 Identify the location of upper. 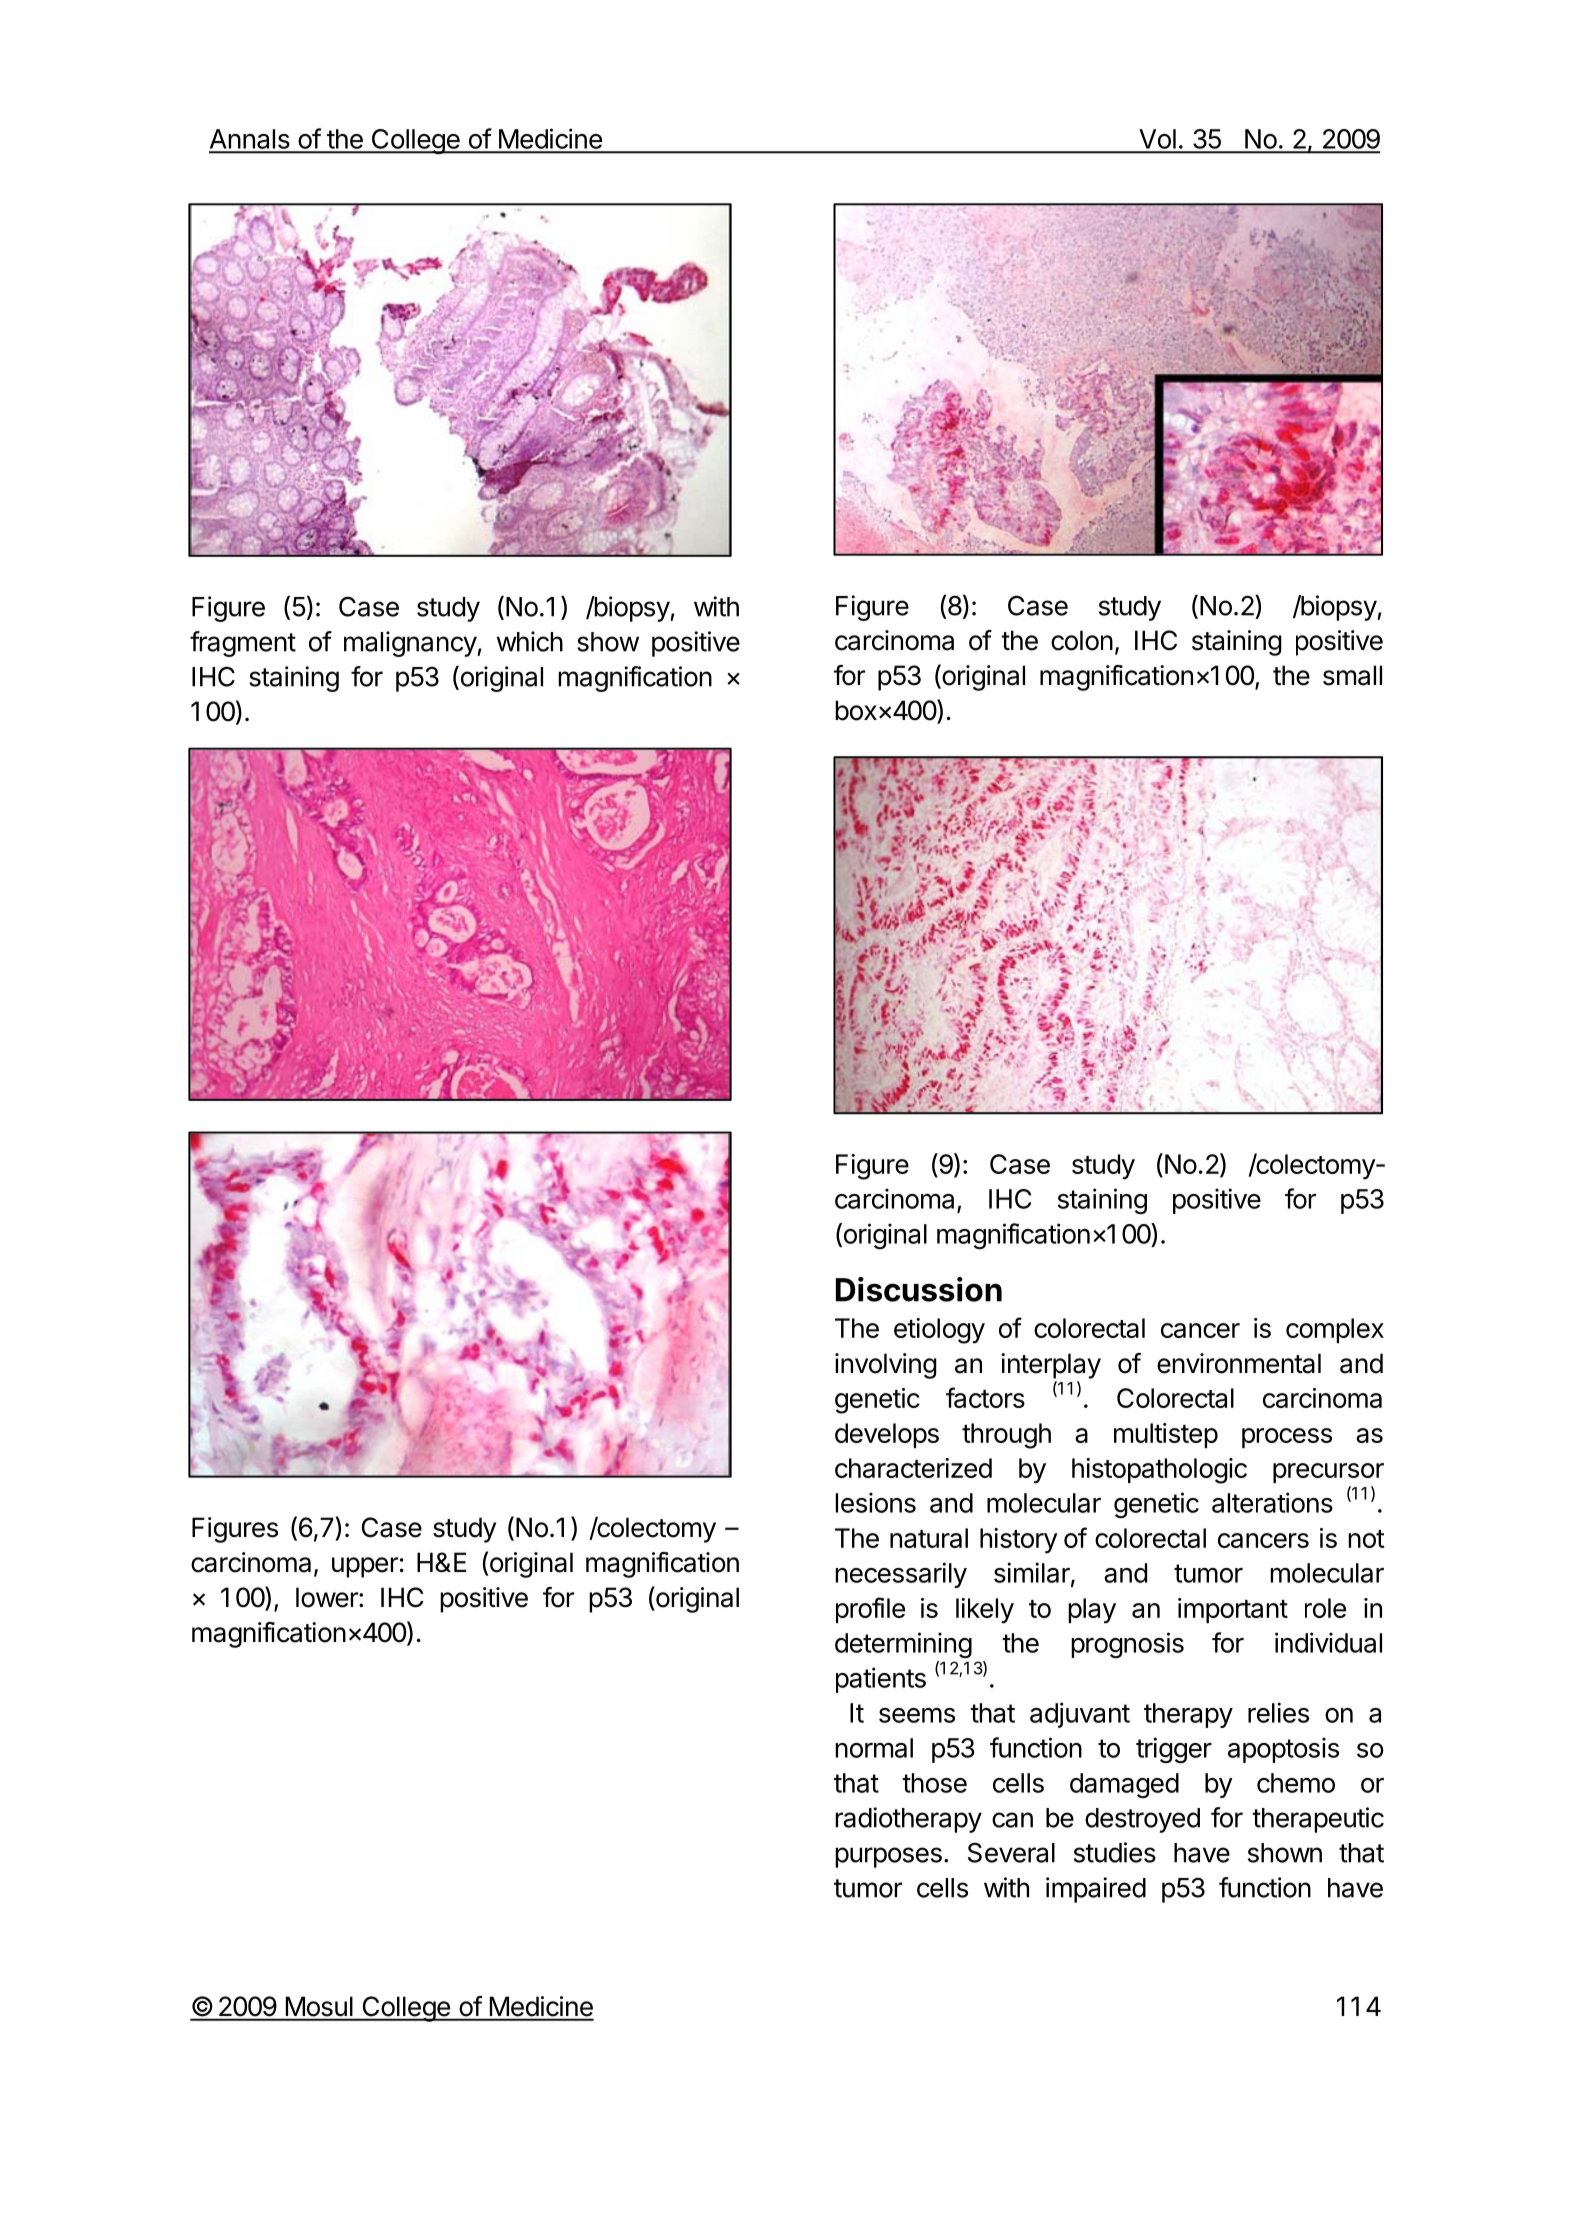
(365, 1567).
